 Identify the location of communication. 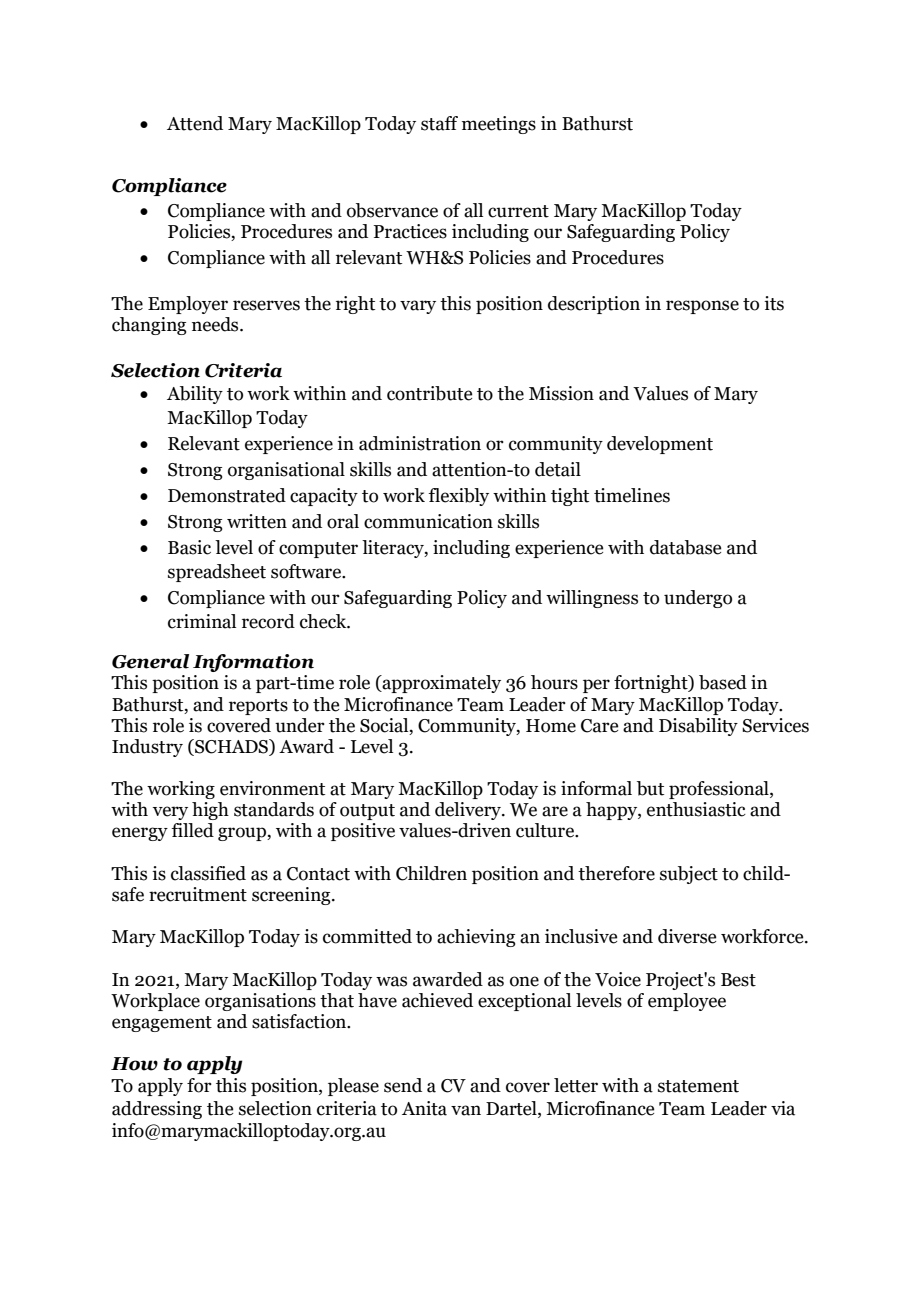
(428, 521).
